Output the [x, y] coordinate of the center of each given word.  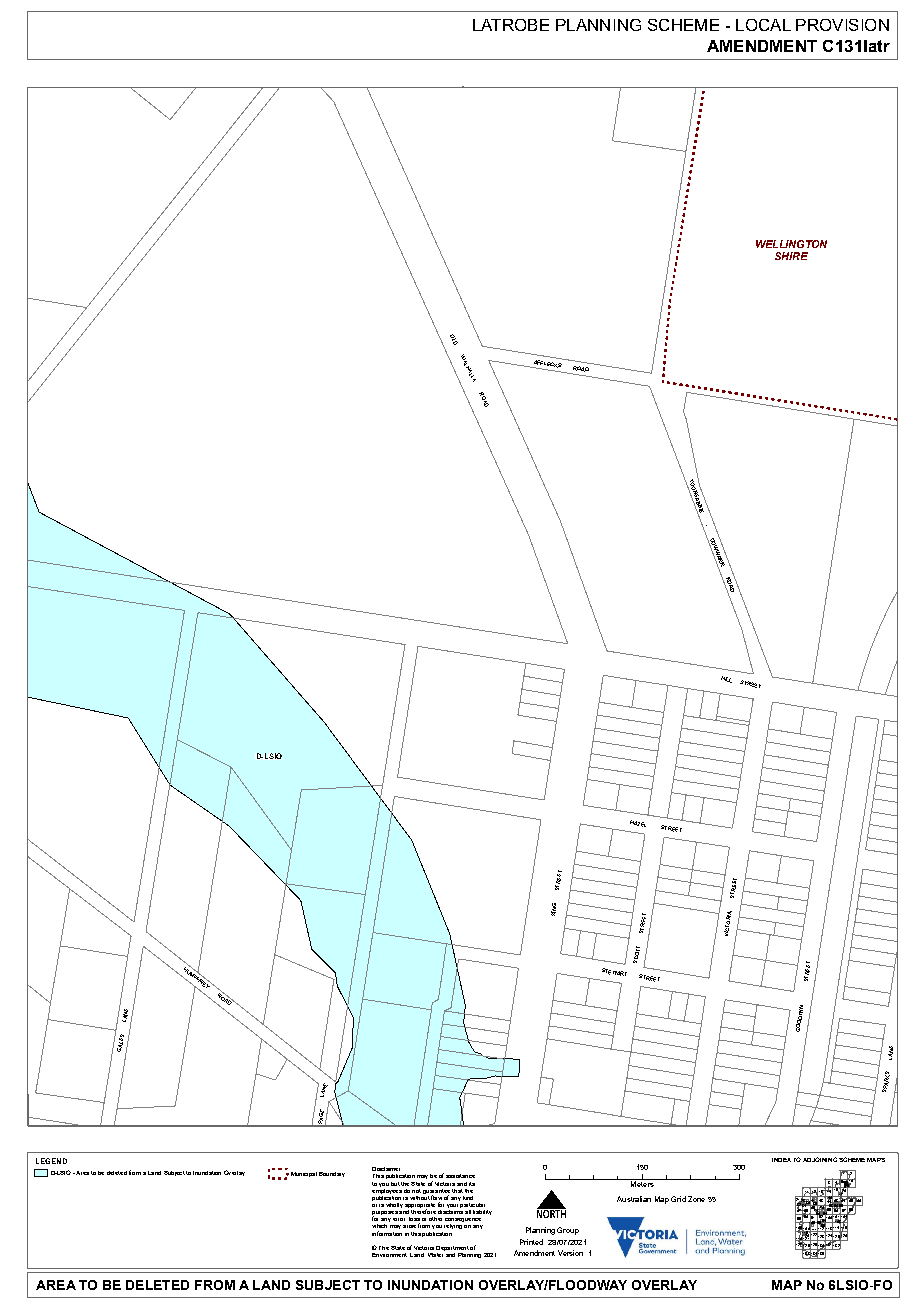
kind [468, 1198]
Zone [696, 1199]
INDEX [781, 1160]
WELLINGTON [791, 244]
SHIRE [791, 256]
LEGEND [51, 1161]
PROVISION [842, 25]
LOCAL [763, 25]
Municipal [304, 1174]
